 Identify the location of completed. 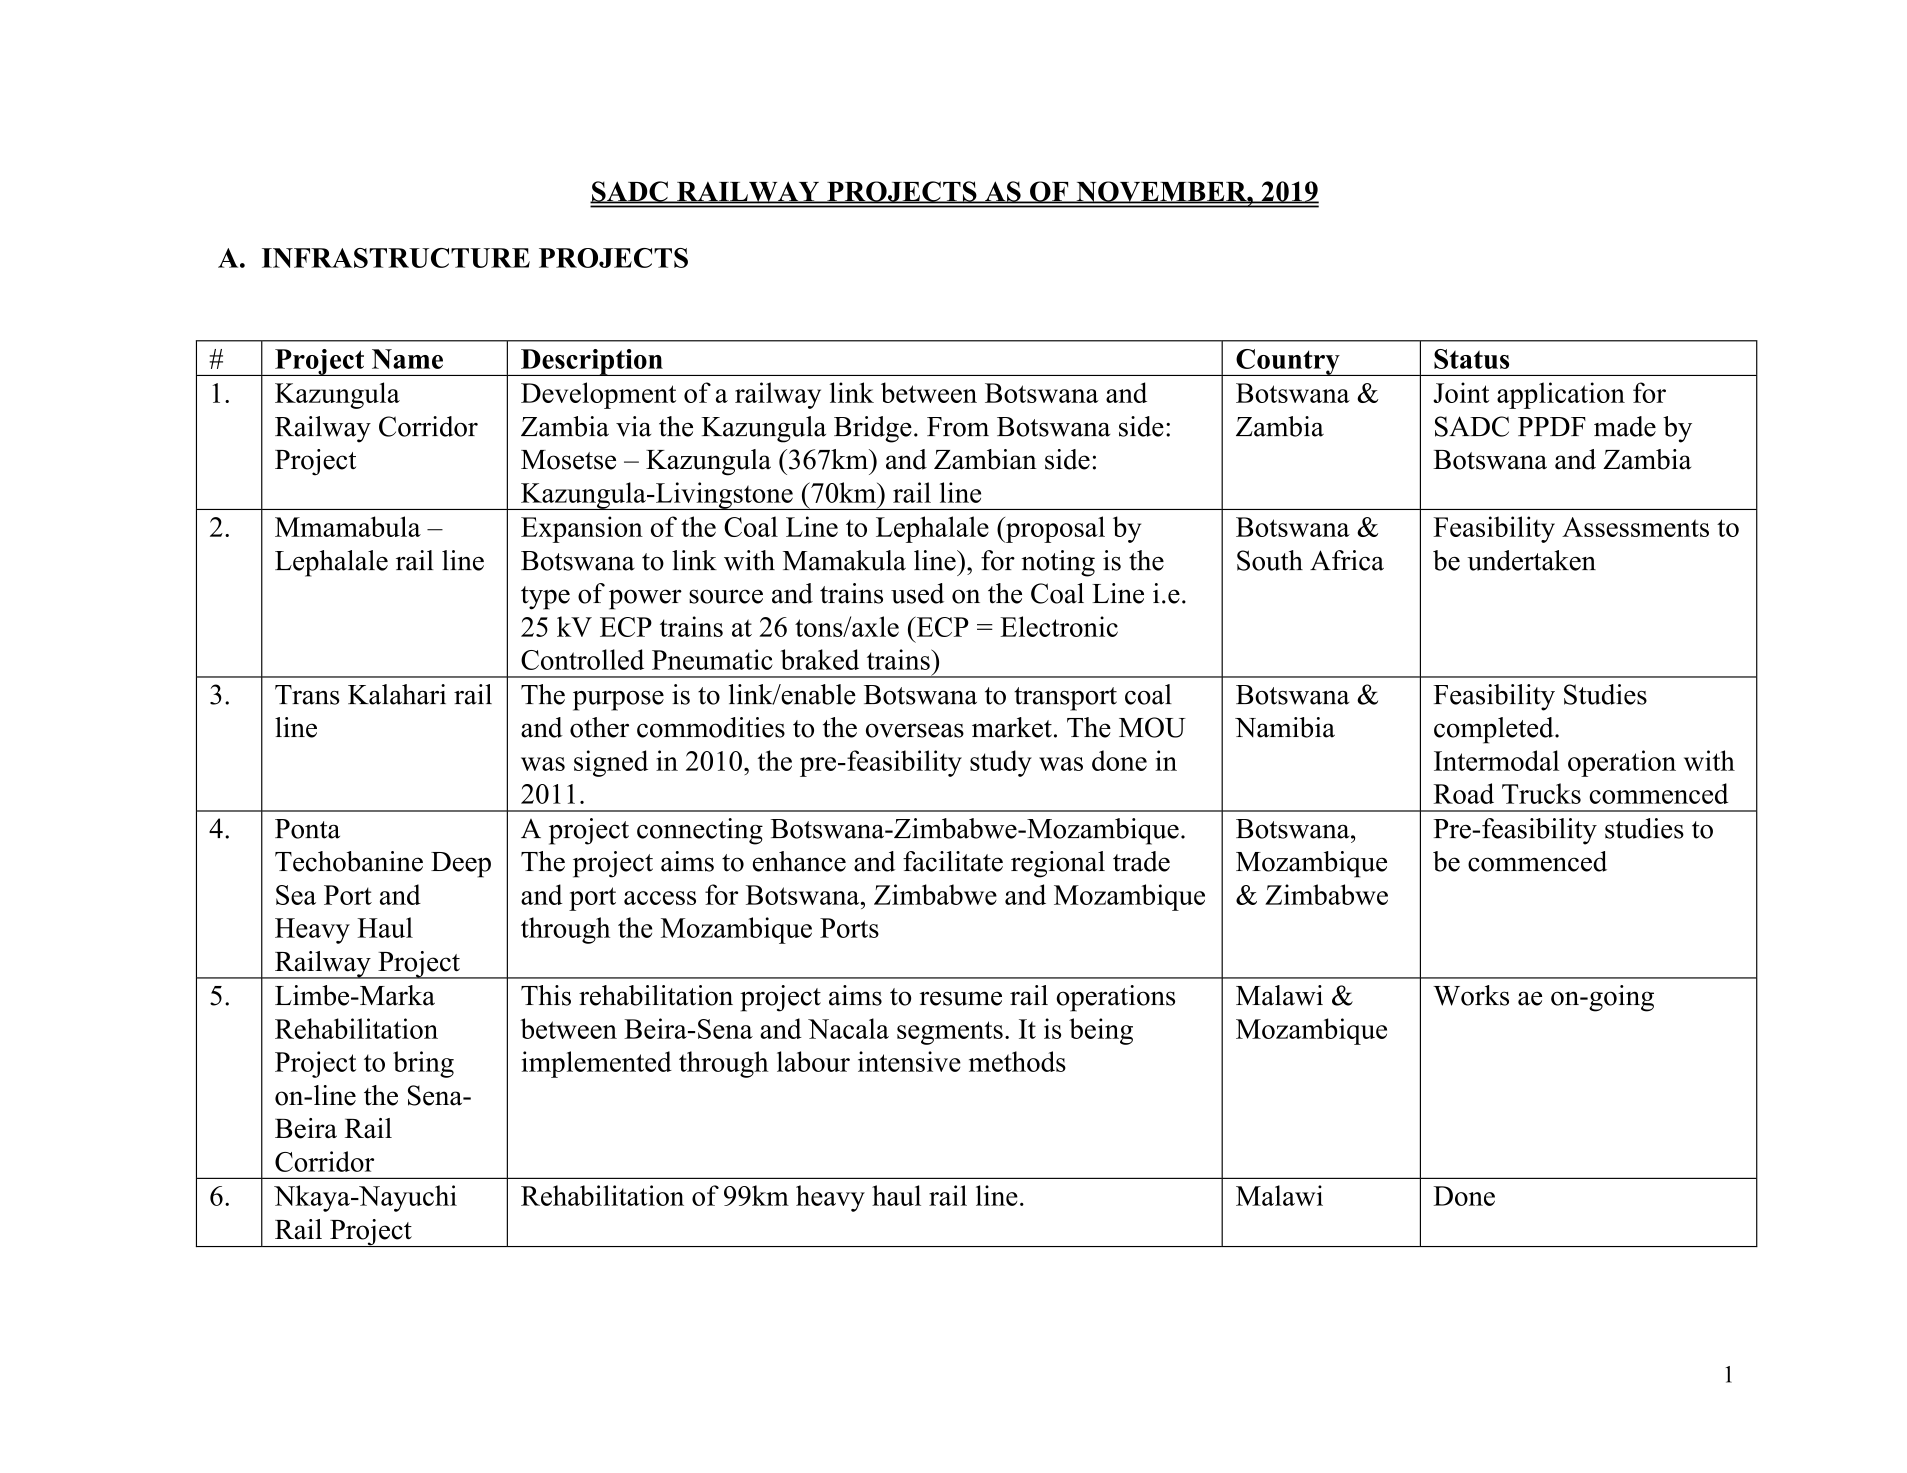
(1495, 730).
